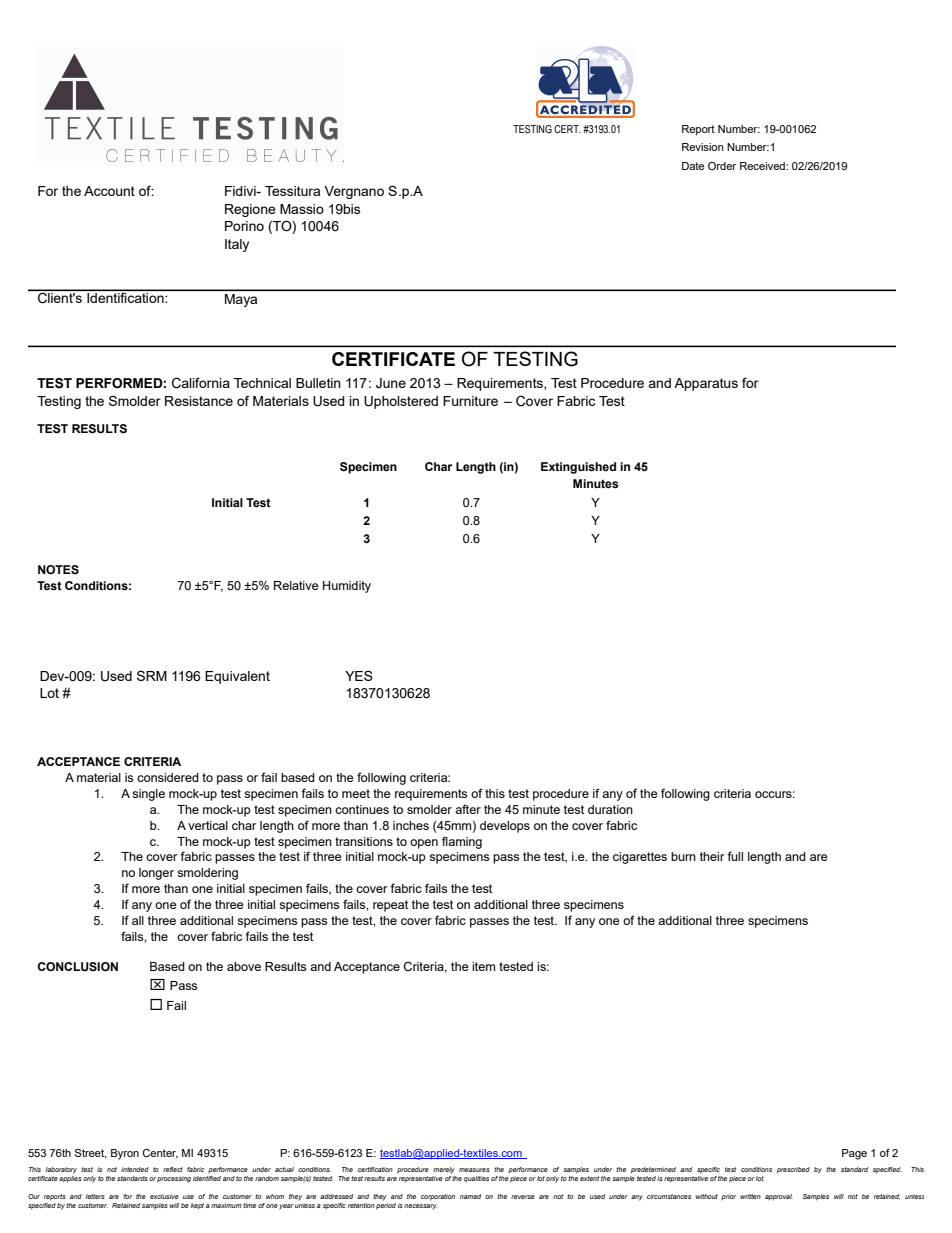  I want to click on full, so click(735, 856).
